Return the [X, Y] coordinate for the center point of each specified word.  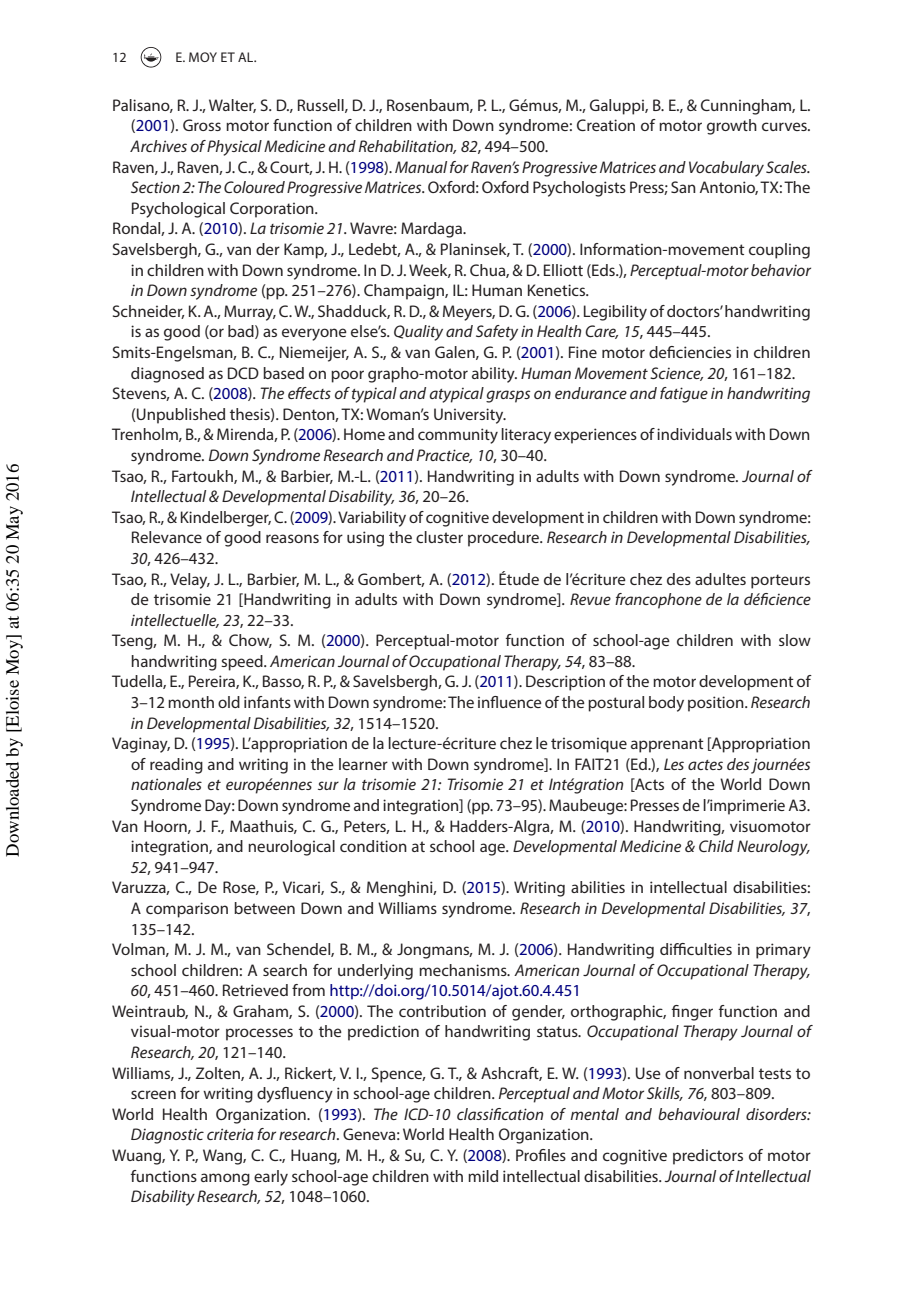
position [717, 704]
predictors [708, 1157]
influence [510, 702]
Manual [421, 167]
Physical [234, 148]
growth [732, 127]
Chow [250, 641]
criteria [230, 1134]
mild [483, 1176]
